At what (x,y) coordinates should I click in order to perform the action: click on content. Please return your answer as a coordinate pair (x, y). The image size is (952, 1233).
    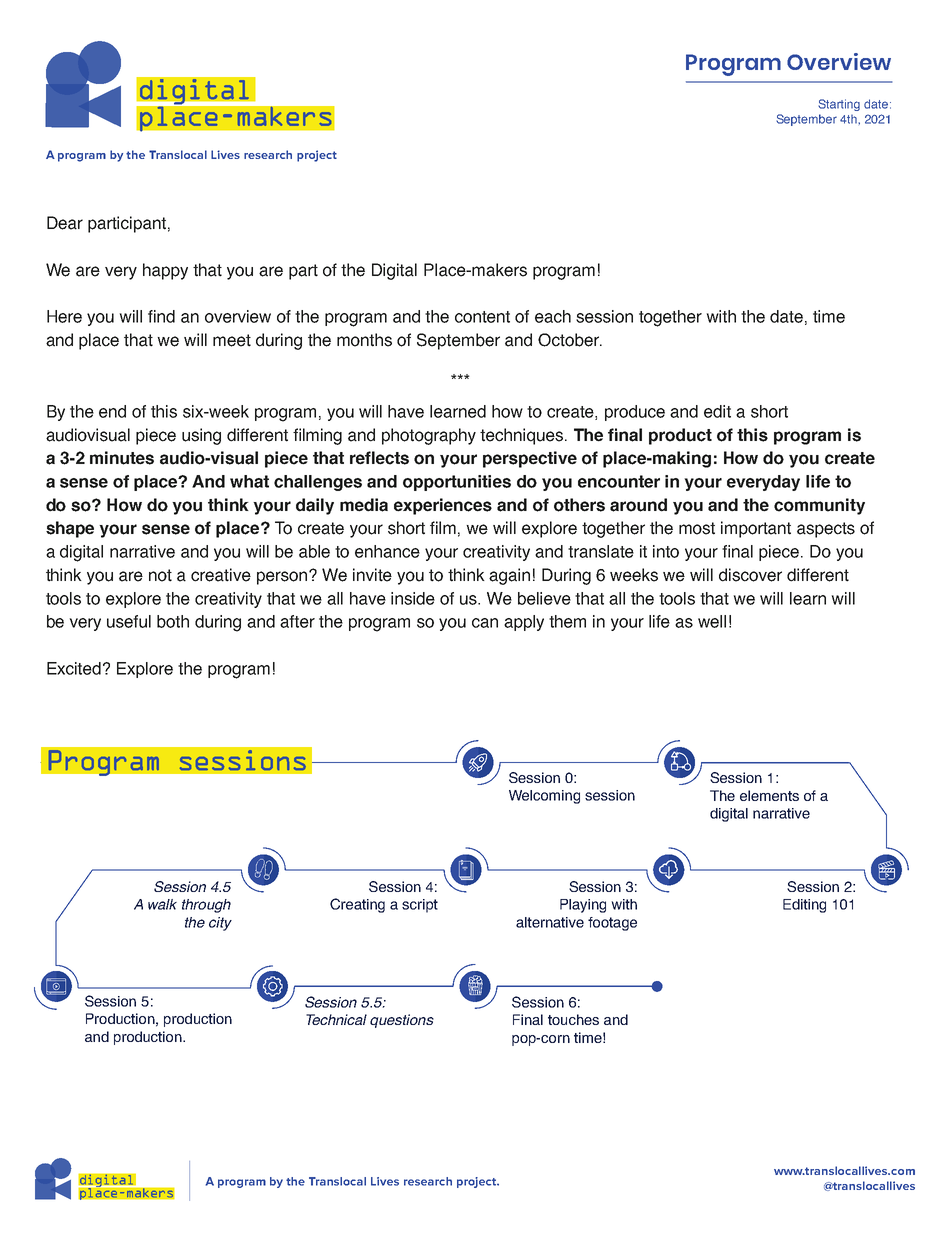
    Looking at the image, I should click on (482, 317).
